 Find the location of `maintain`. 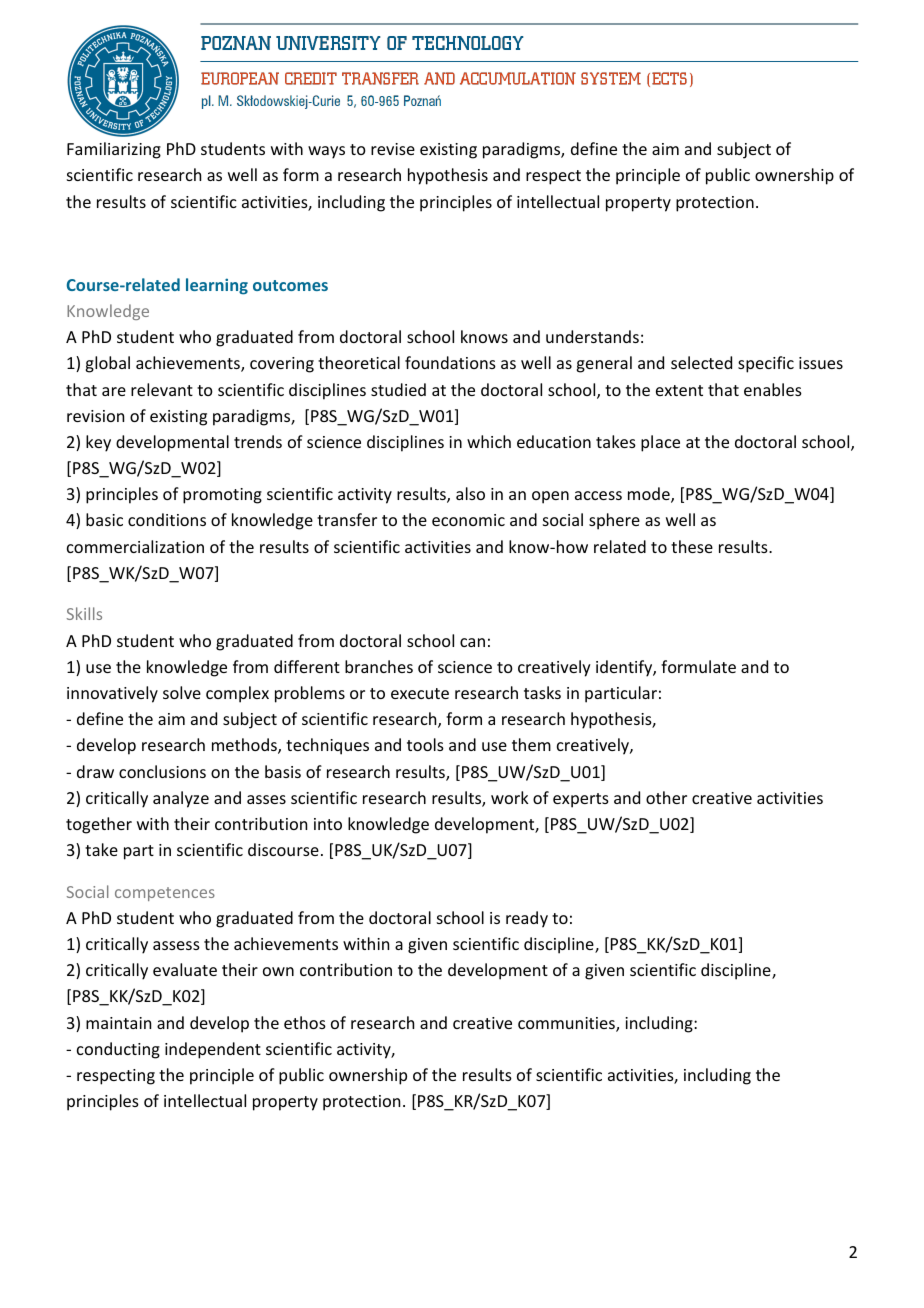

maintain is located at coordinates (118, 1023).
